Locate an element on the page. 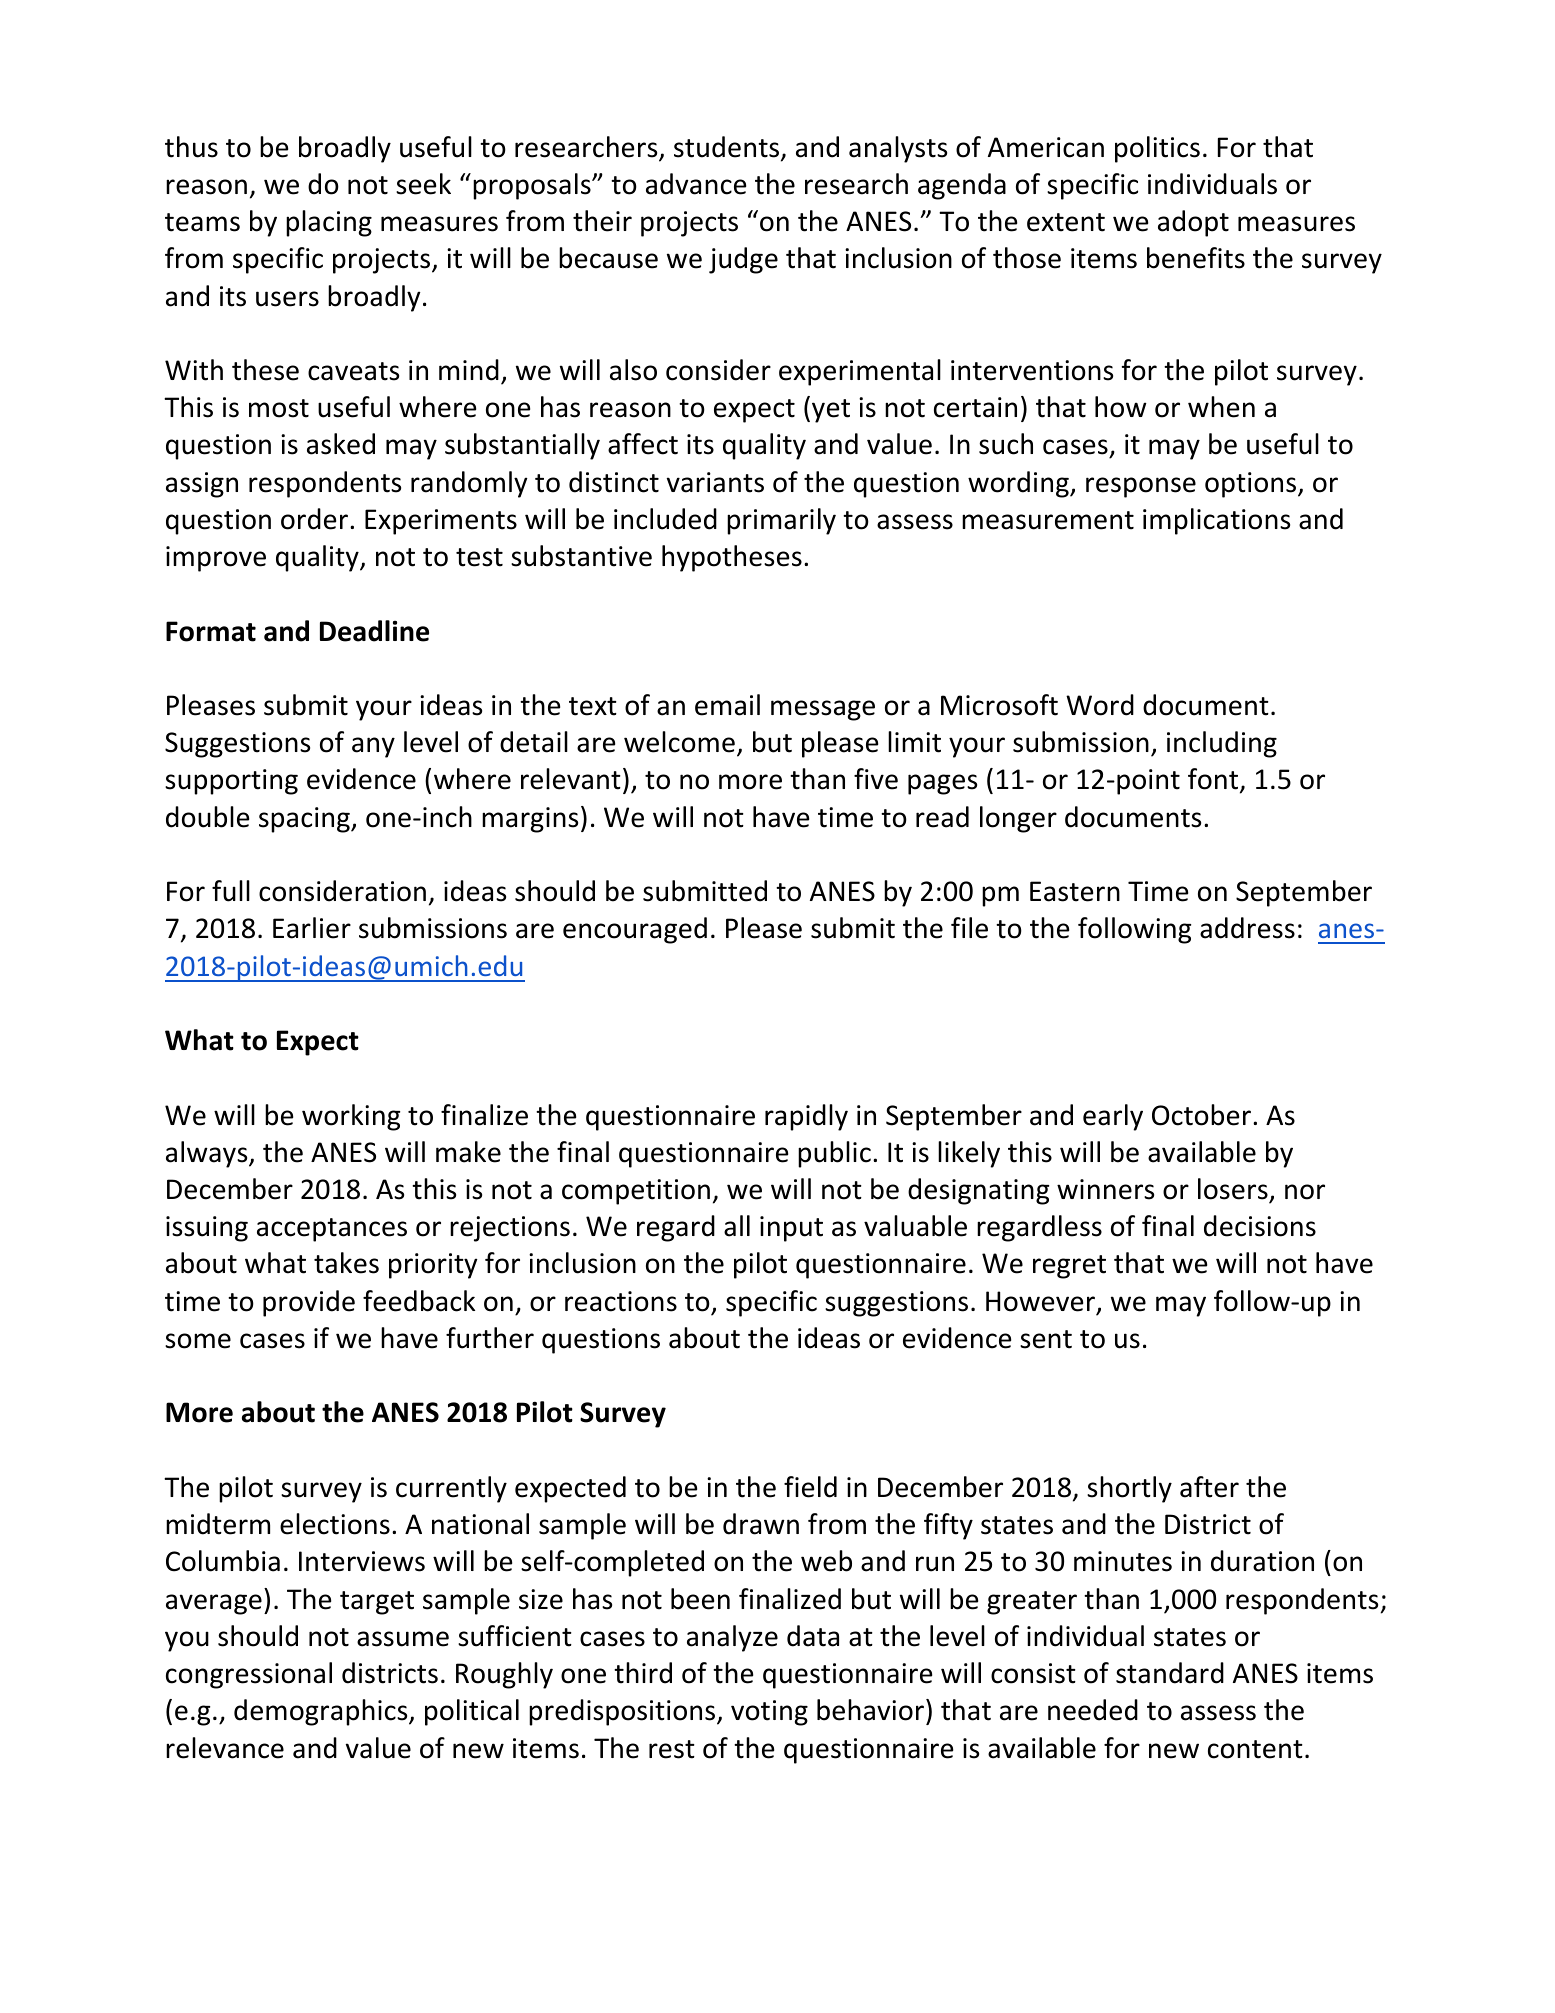 The image size is (1555, 2013). losers is located at coordinates (1233, 1189).
